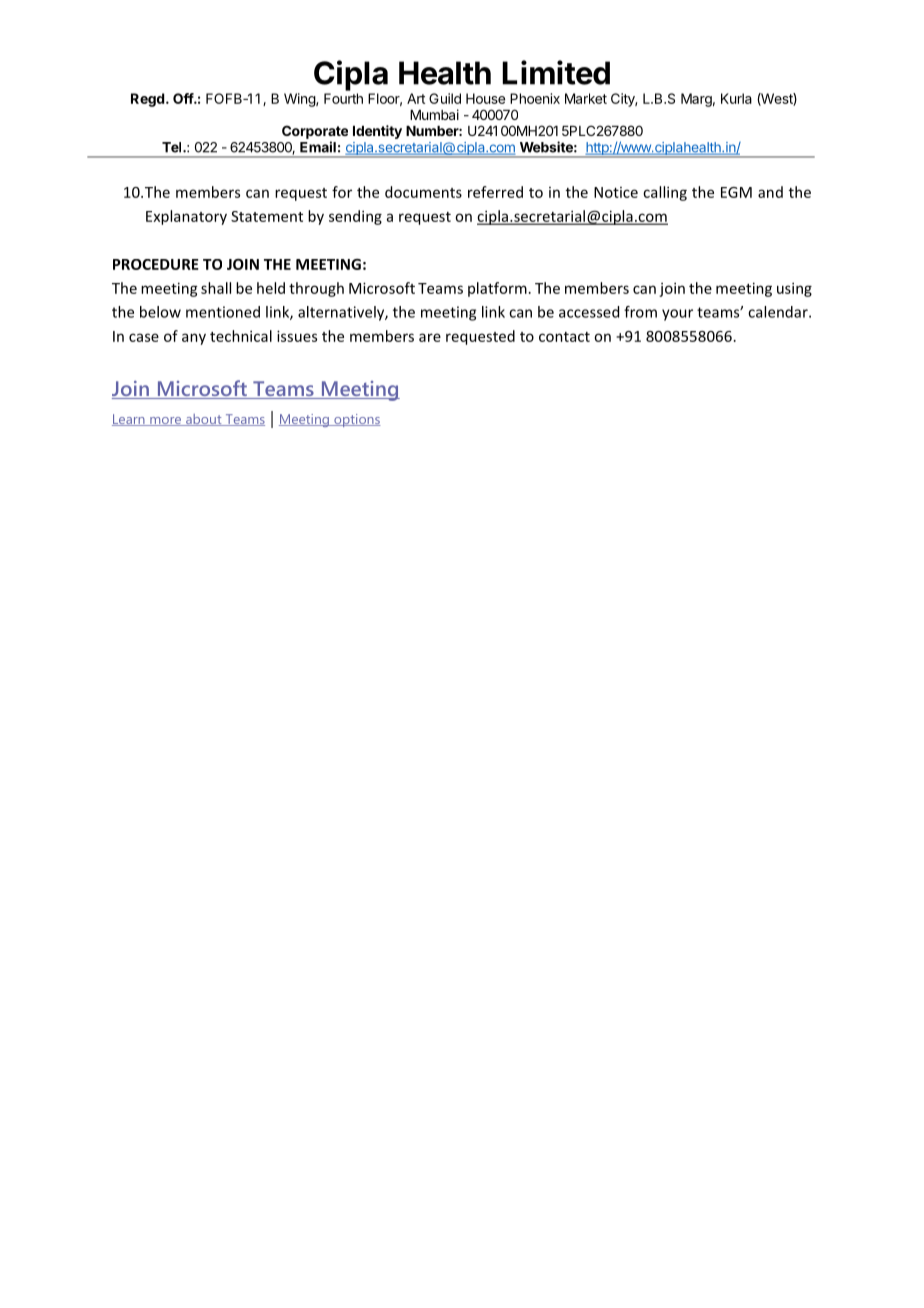  What do you see at coordinates (356, 420) in the screenshot?
I see `options` at bounding box center [356, 420].
